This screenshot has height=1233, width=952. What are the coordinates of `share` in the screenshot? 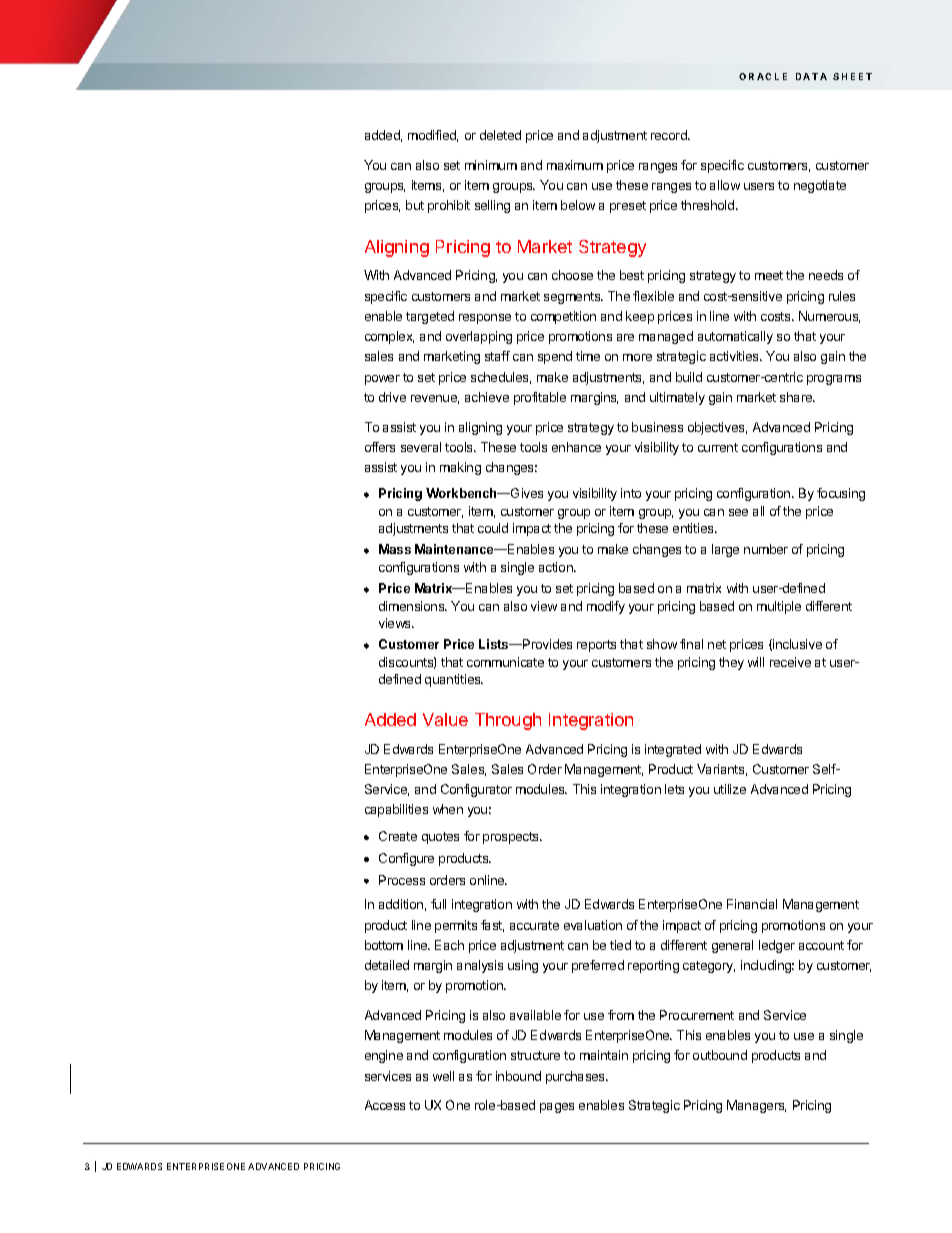 It's located at (797, 397).
